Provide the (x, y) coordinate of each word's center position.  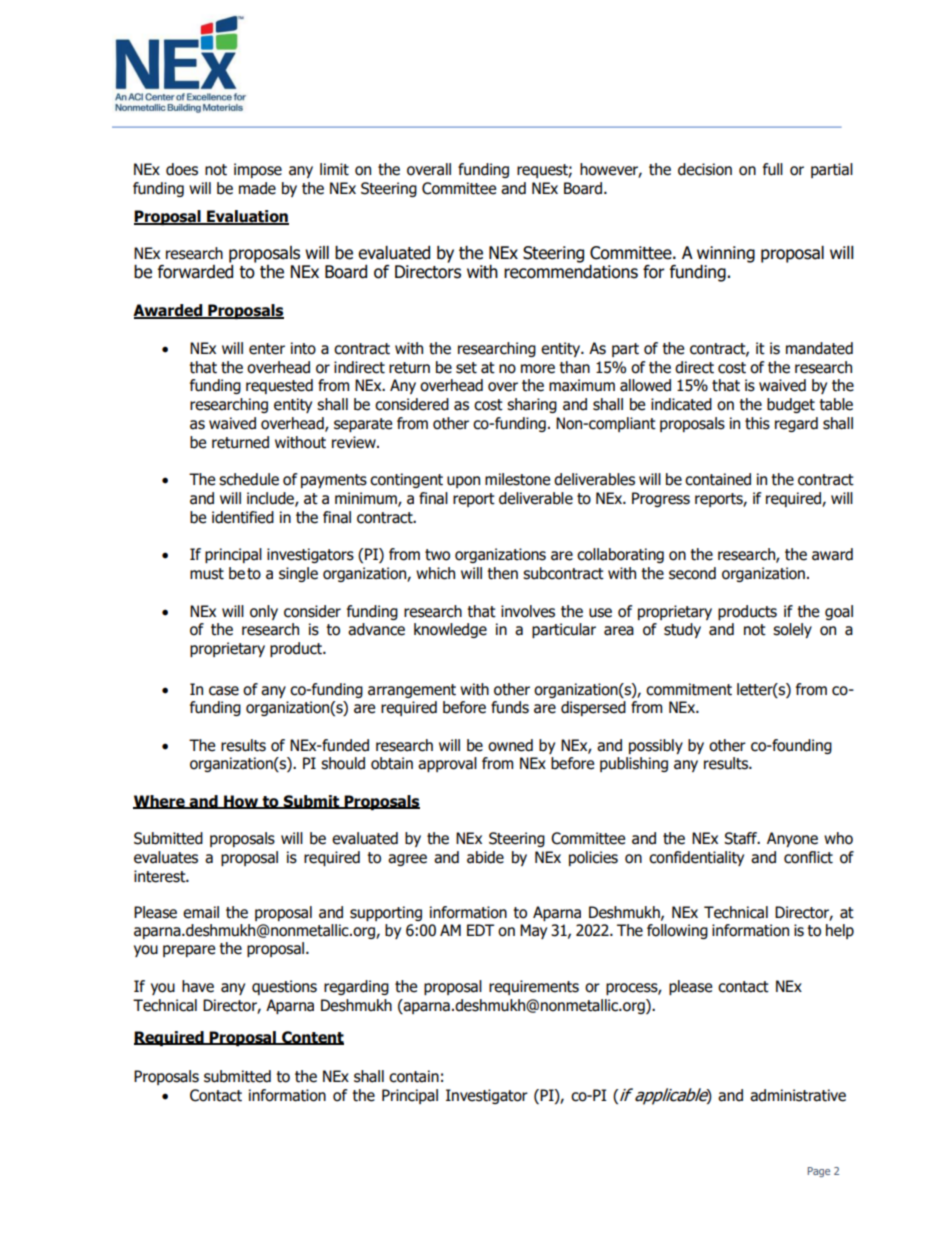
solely (792, 630)
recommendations (571, 270)
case (224, 691)
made (257, 188)
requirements (534, 987)
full (773, 169)
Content (312, 1038)
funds (510, 707)
